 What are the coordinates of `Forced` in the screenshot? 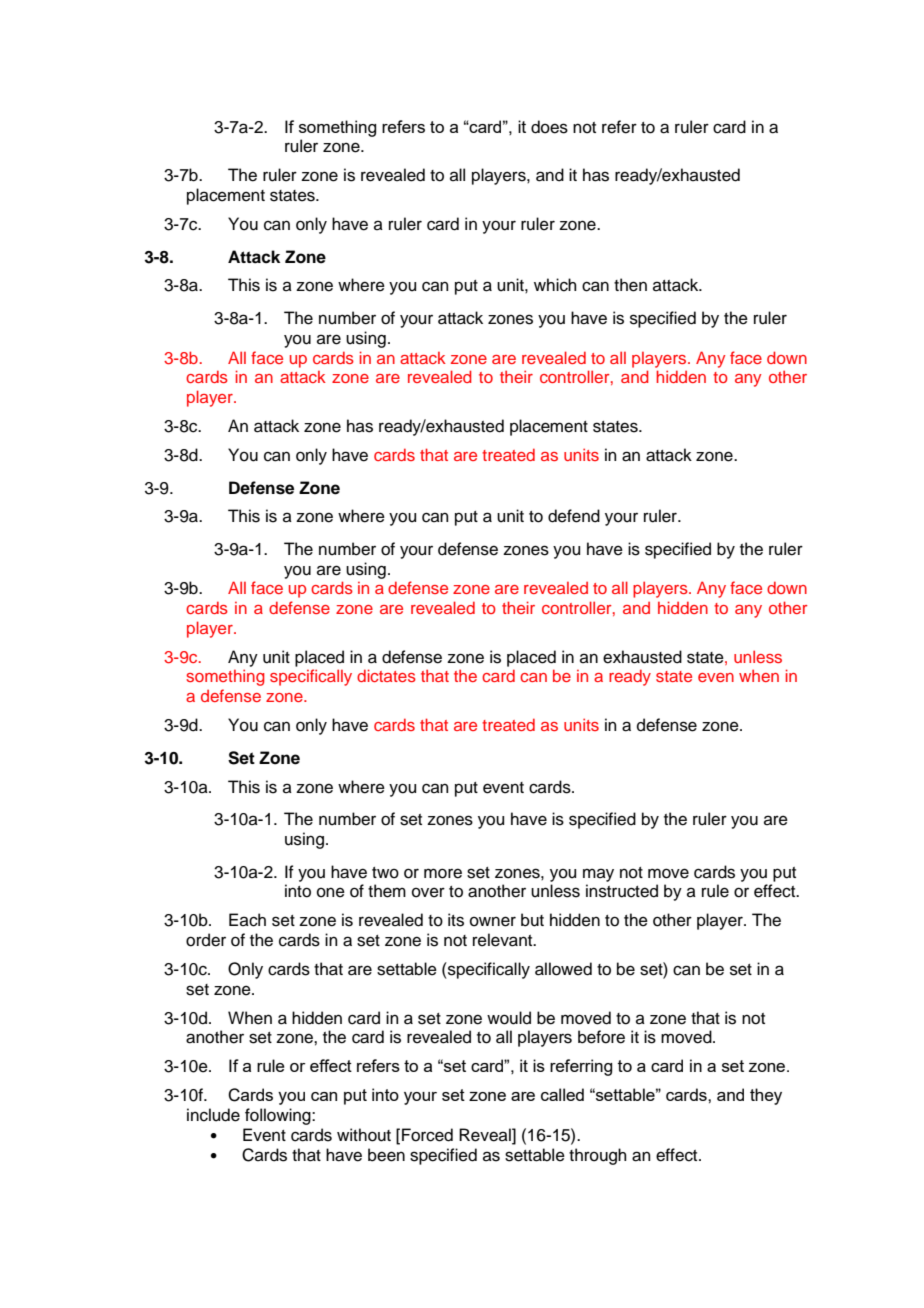 It's located at (427, 1135).
